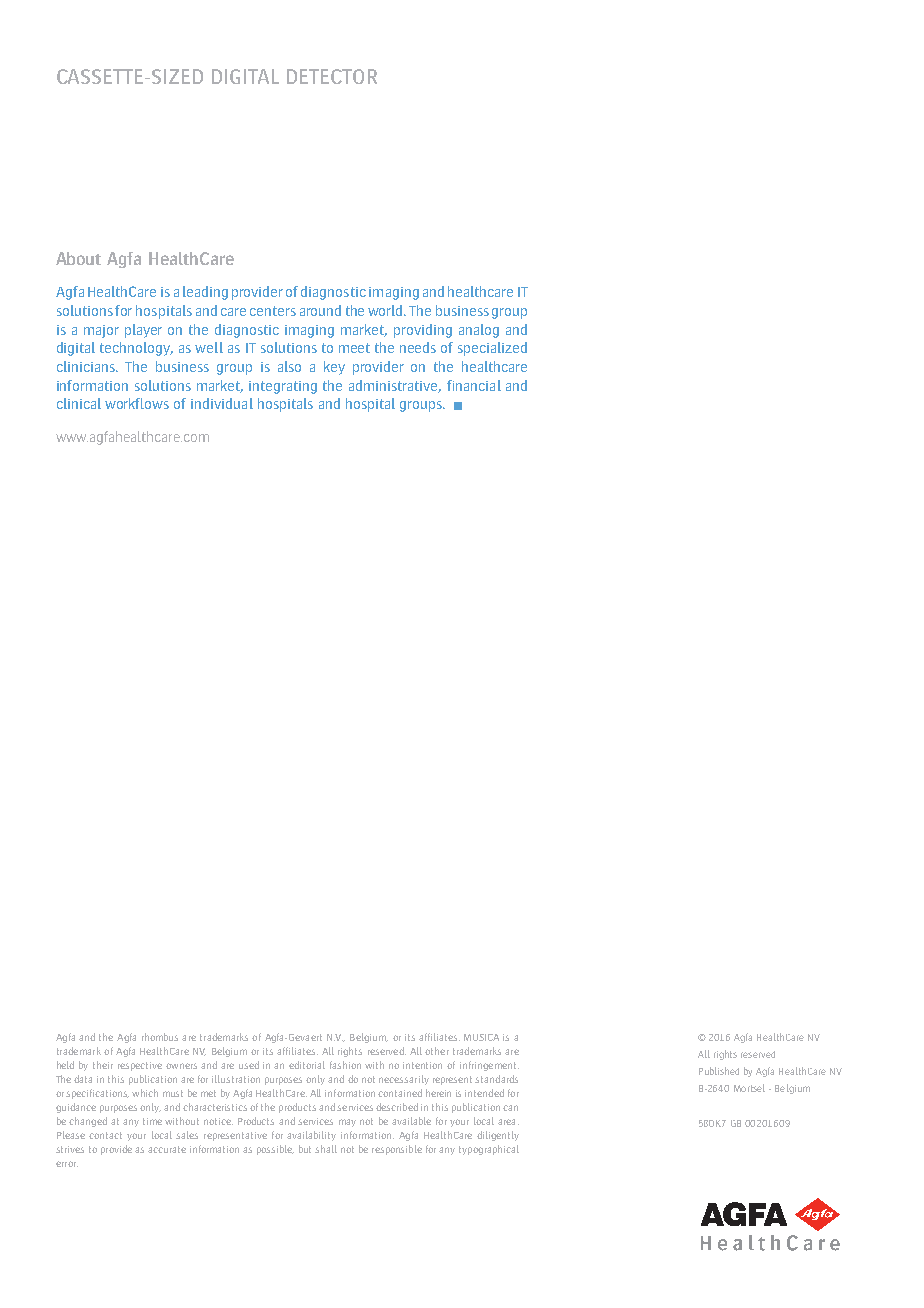 The height and width of the screenshot is (1308, 924). I want to click on analog, so click(479, 331).
